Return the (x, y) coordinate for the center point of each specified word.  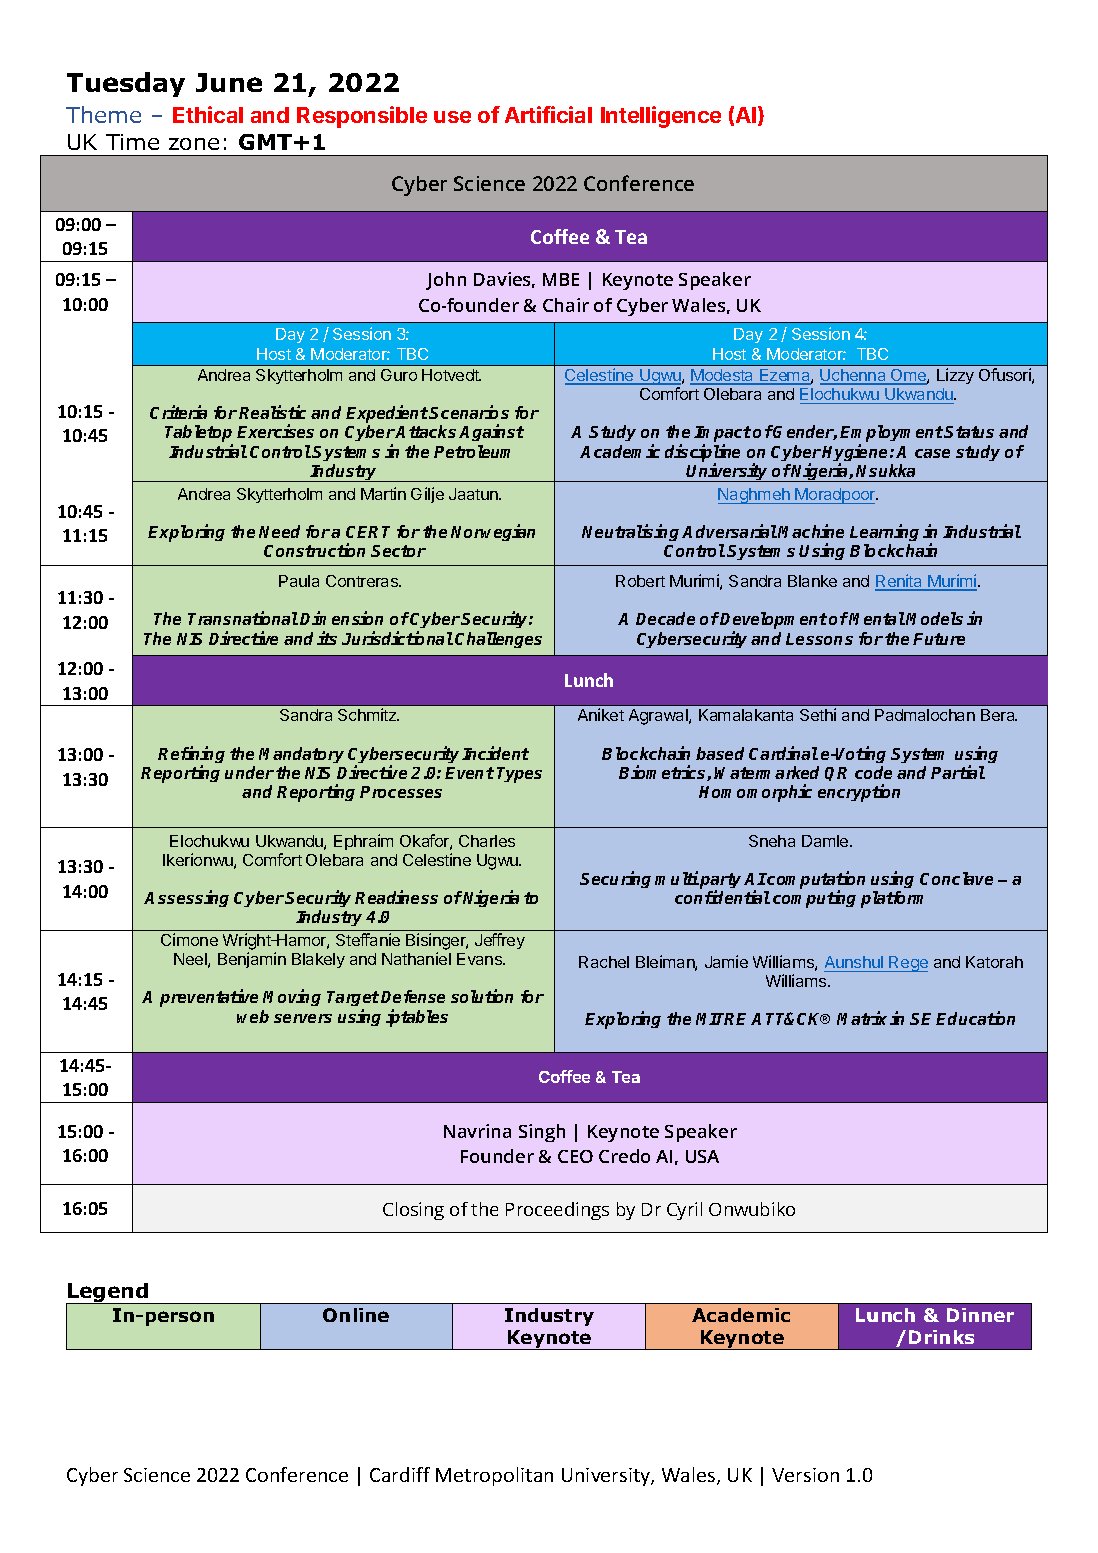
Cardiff (400, 1474)
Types (519, 775)
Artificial (548, 114)
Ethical (208, 114)
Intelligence (661, 117)
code (873, 772)
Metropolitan (494, 1476)
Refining (191, 756)
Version (805, 1475)
